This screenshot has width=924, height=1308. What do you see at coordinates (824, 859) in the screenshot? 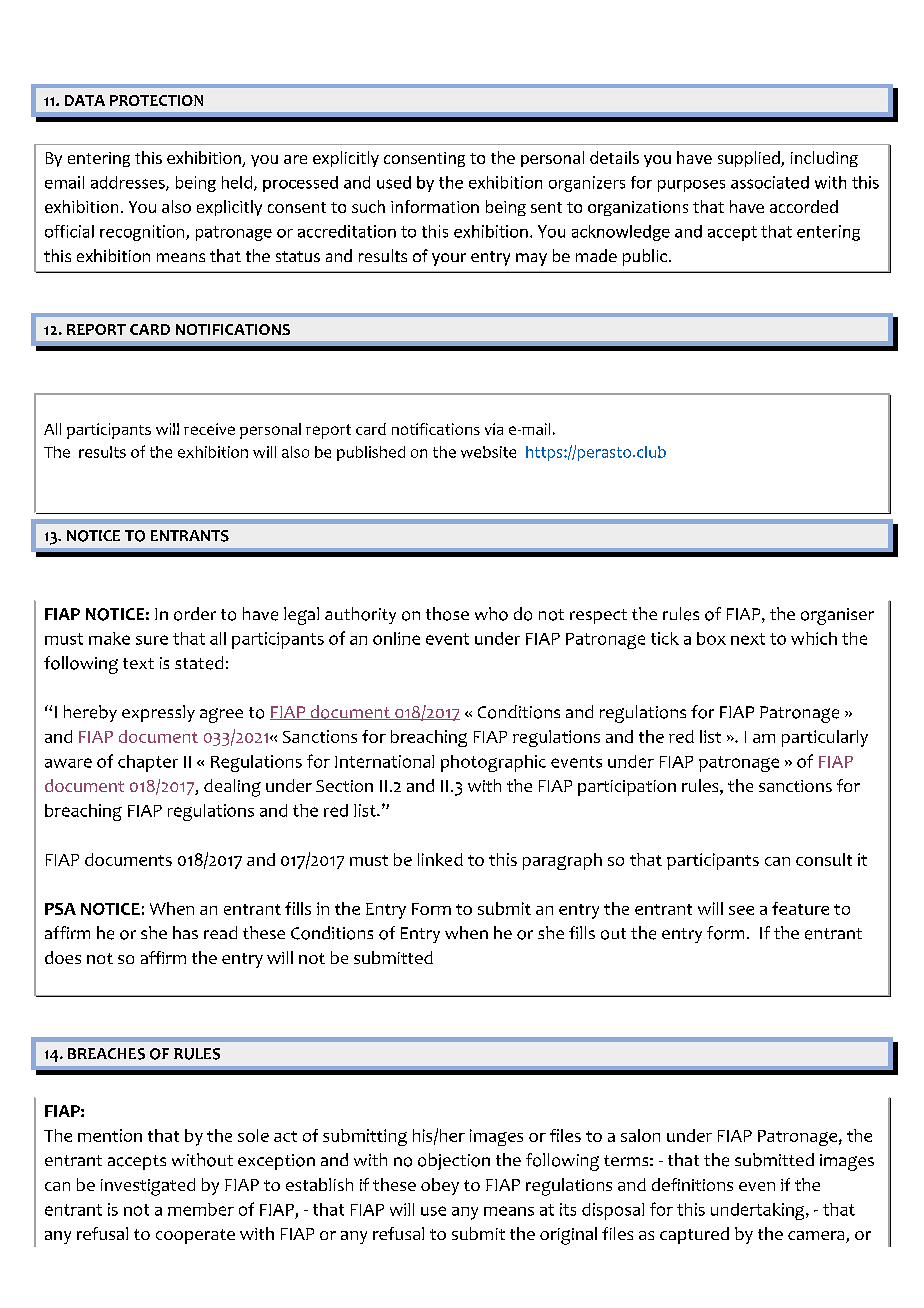
I see `consult` at bounding box center [824, 859].
